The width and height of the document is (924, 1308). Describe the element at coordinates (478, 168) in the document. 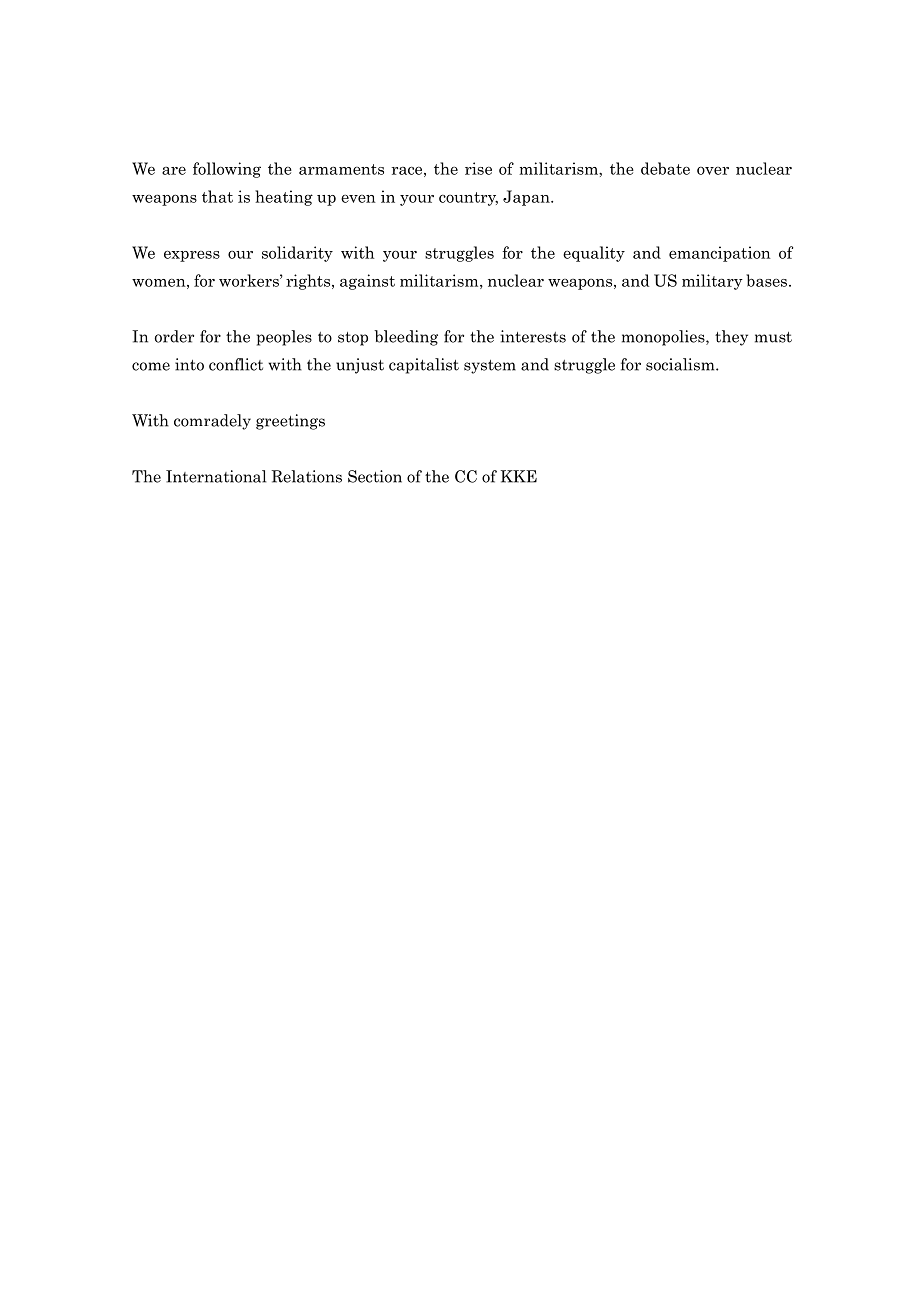

I see `rise` at that location.
